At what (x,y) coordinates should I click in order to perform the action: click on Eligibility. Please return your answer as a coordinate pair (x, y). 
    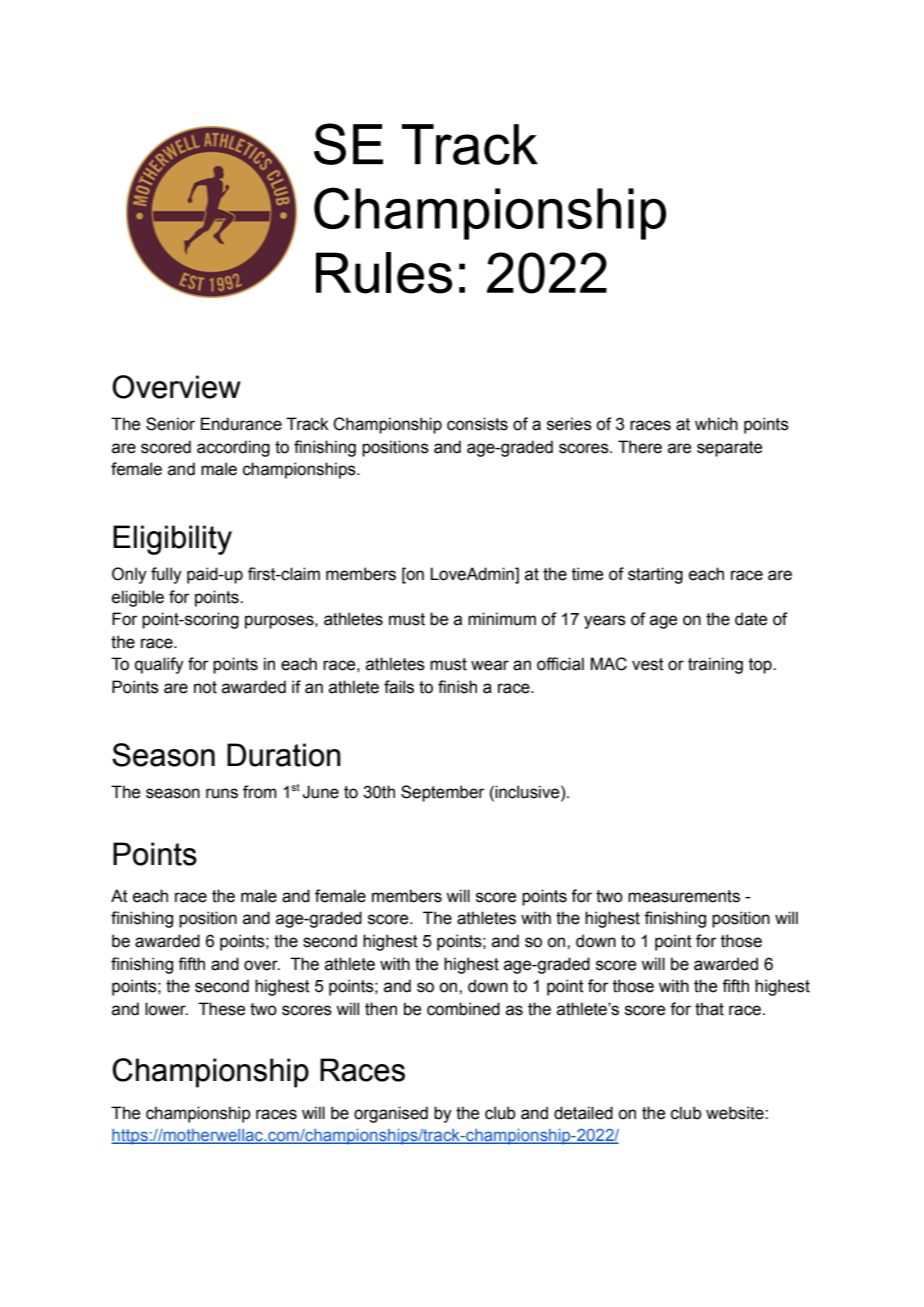
    Looking at the image, I should click on (172, 540).
